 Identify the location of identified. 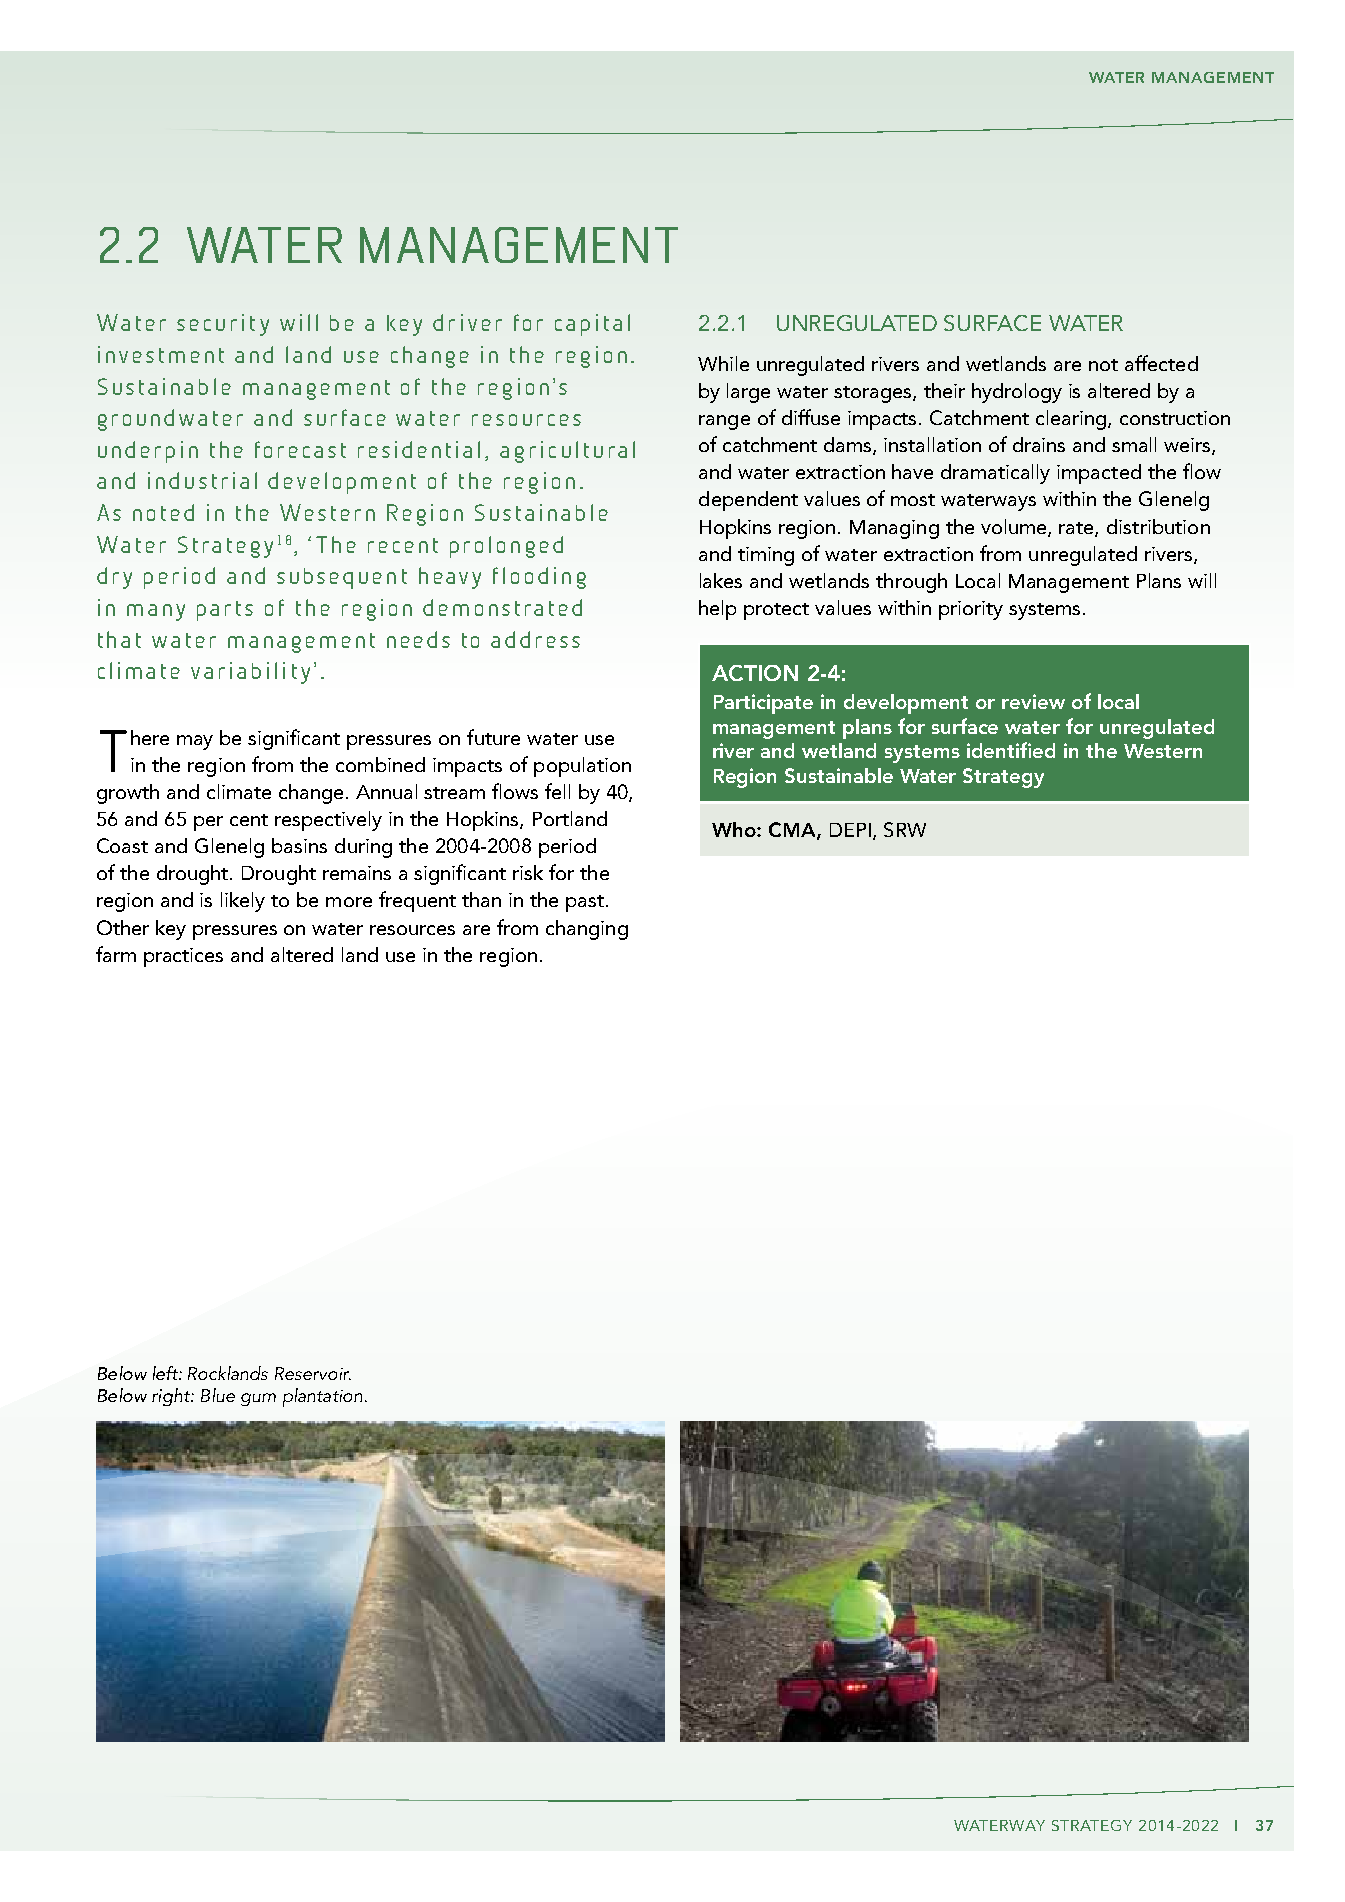
(1011, 750).
